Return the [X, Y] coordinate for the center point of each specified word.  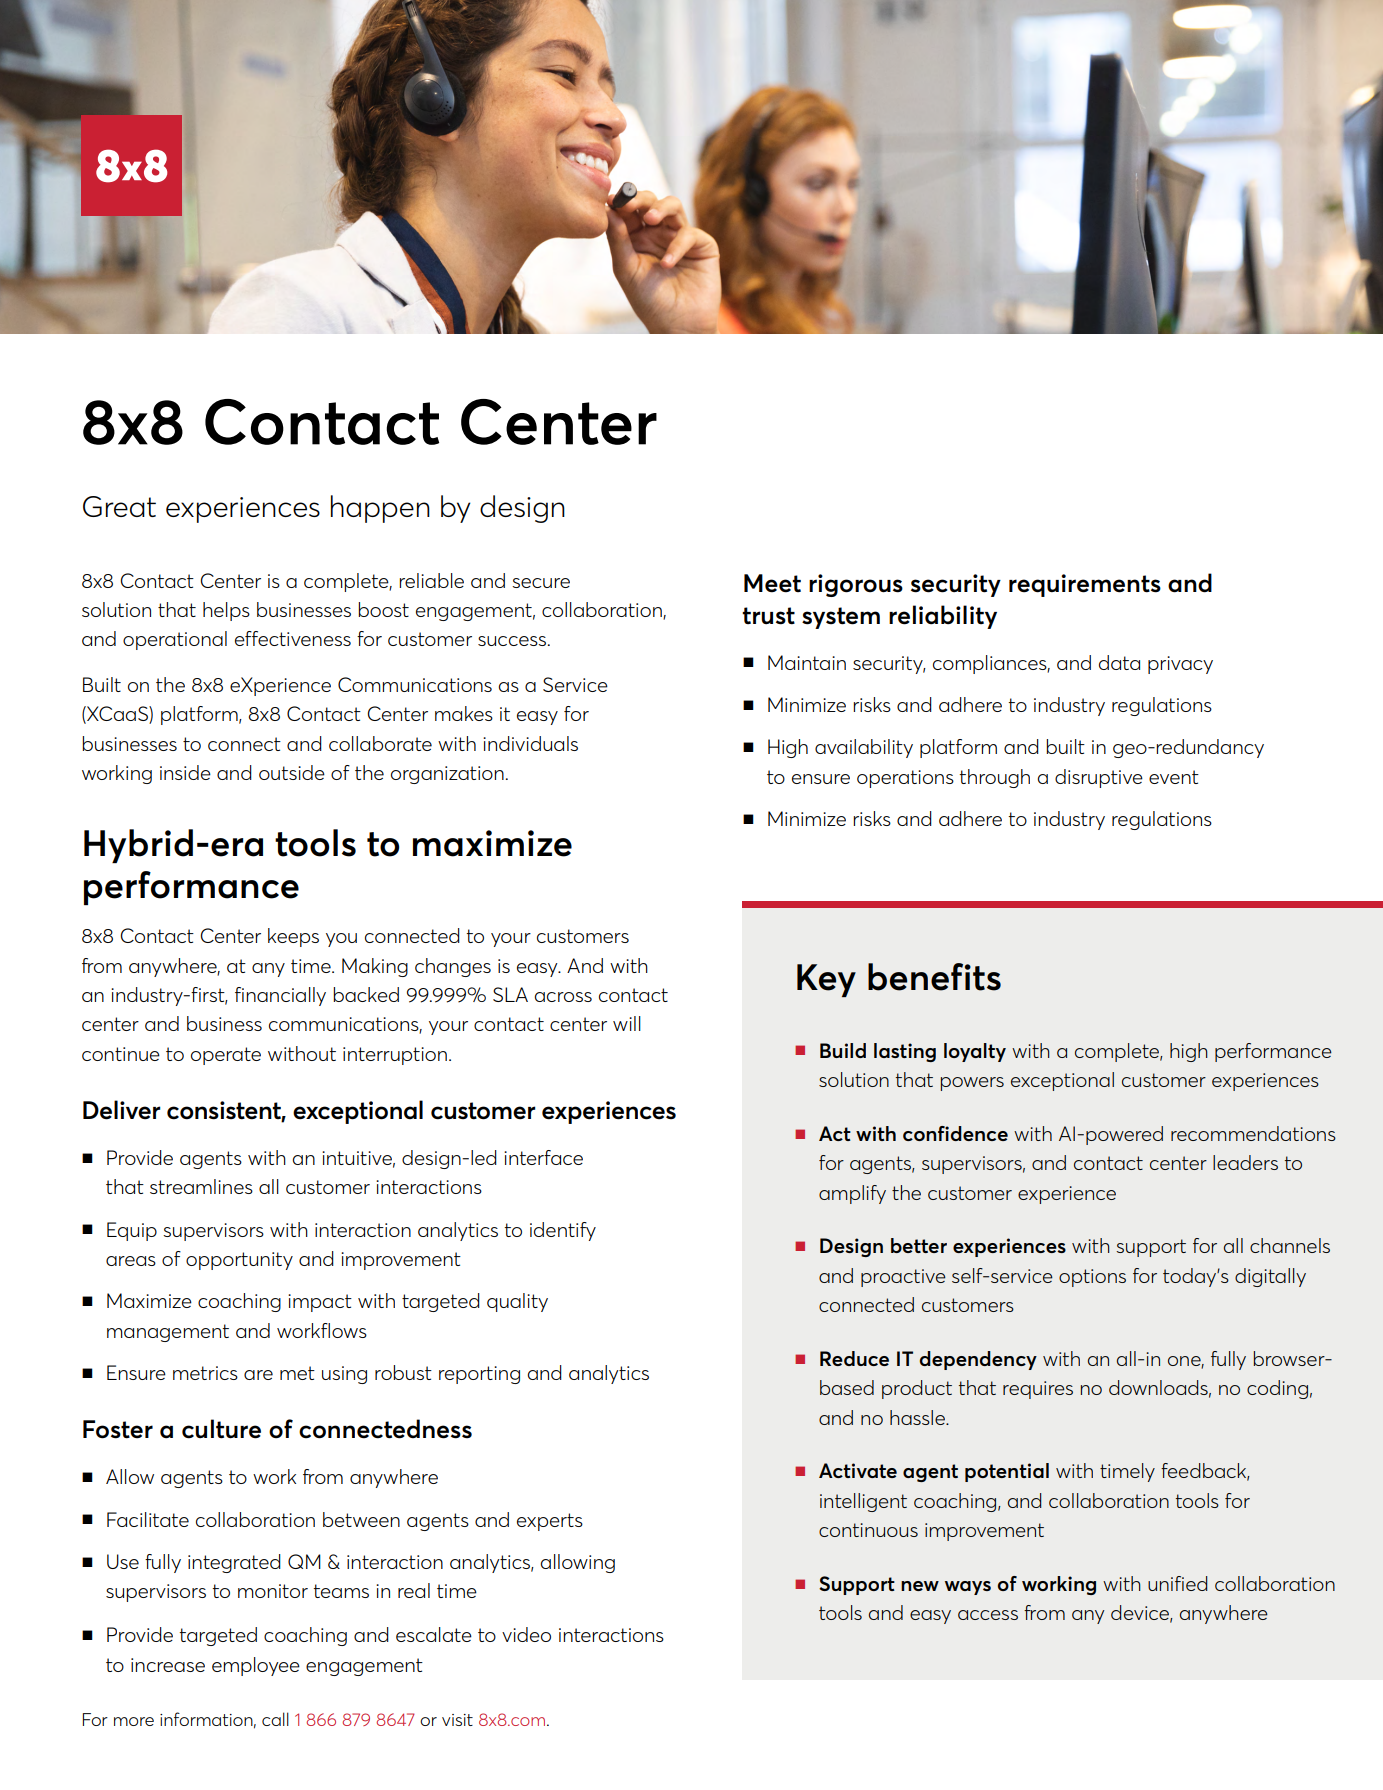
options [1092, 1278]
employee [256, 1666]
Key [826, 980]
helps [226, 611]
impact [320, 1303]
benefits [934, 977]
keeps [293, 937]
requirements [1085, 585]
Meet [772, 583]
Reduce [854, 1358]
